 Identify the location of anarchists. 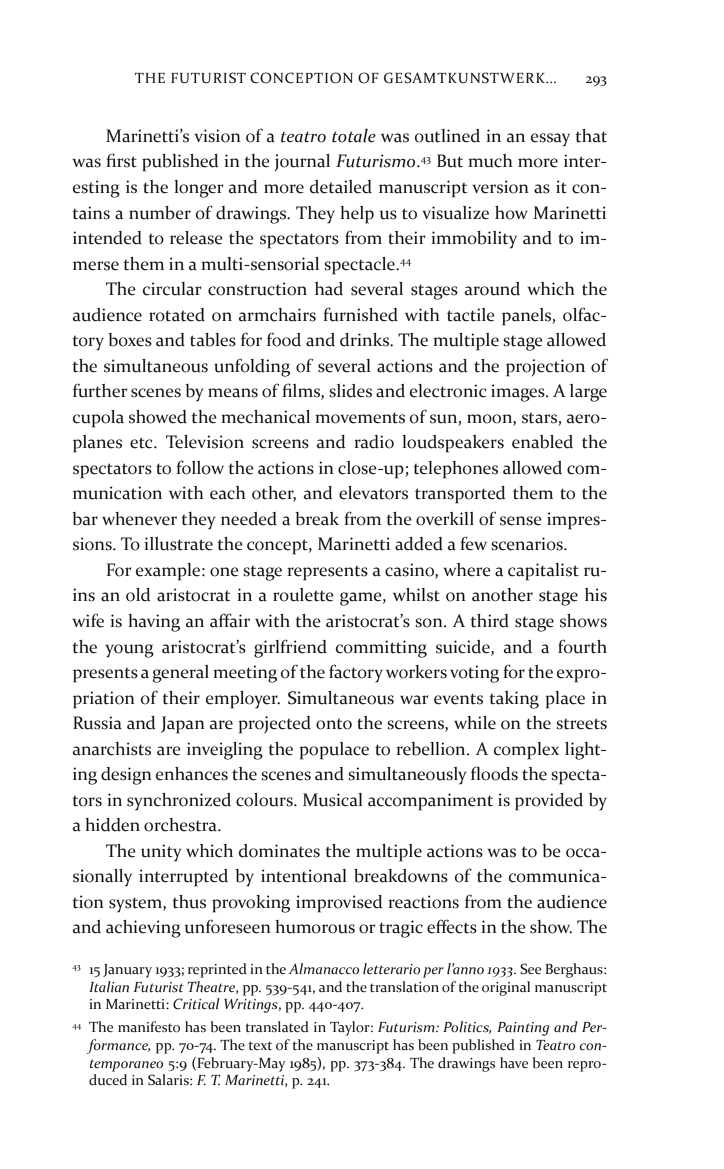
(112, 749).
